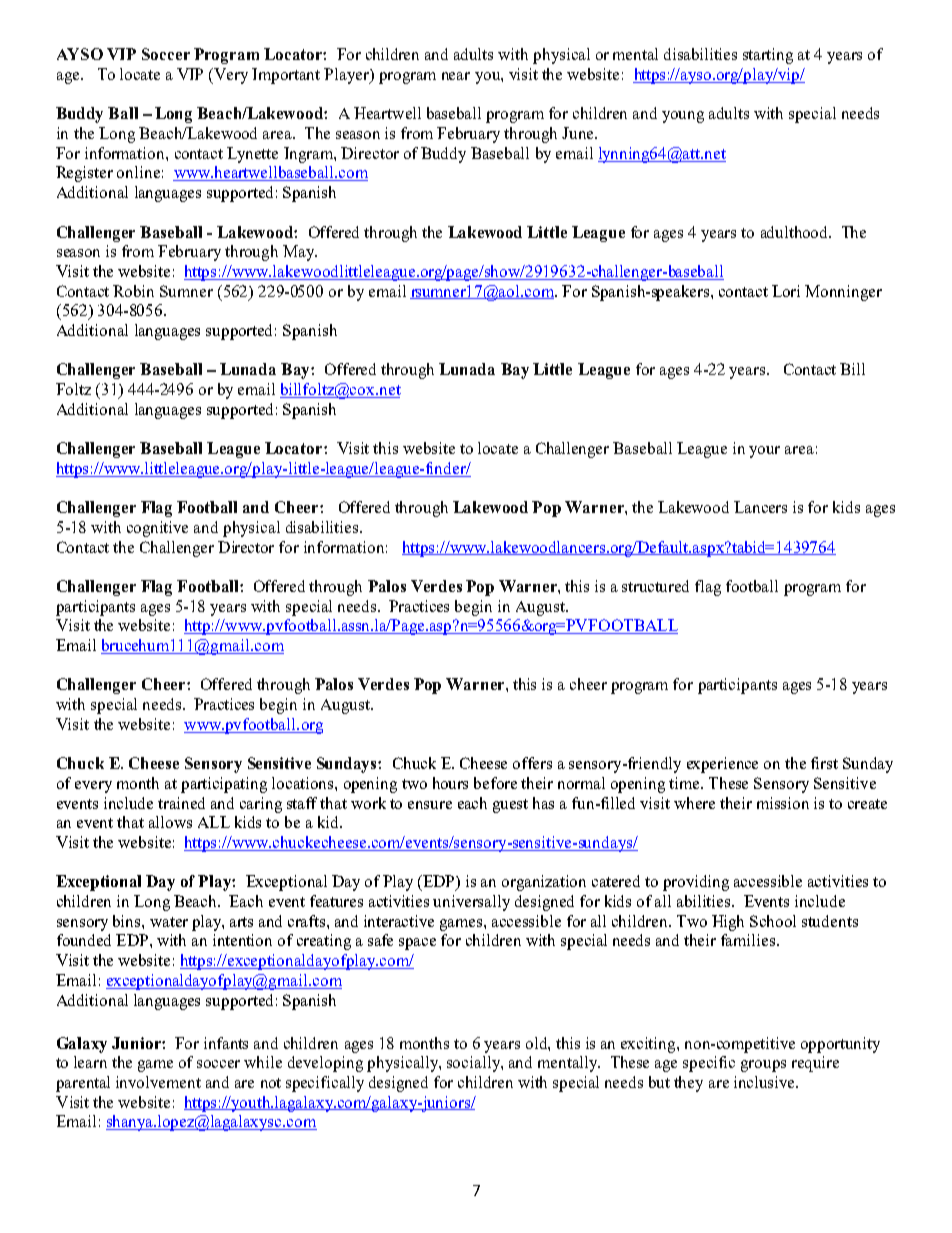  I want to click on cognitive, so click(157, 529).
